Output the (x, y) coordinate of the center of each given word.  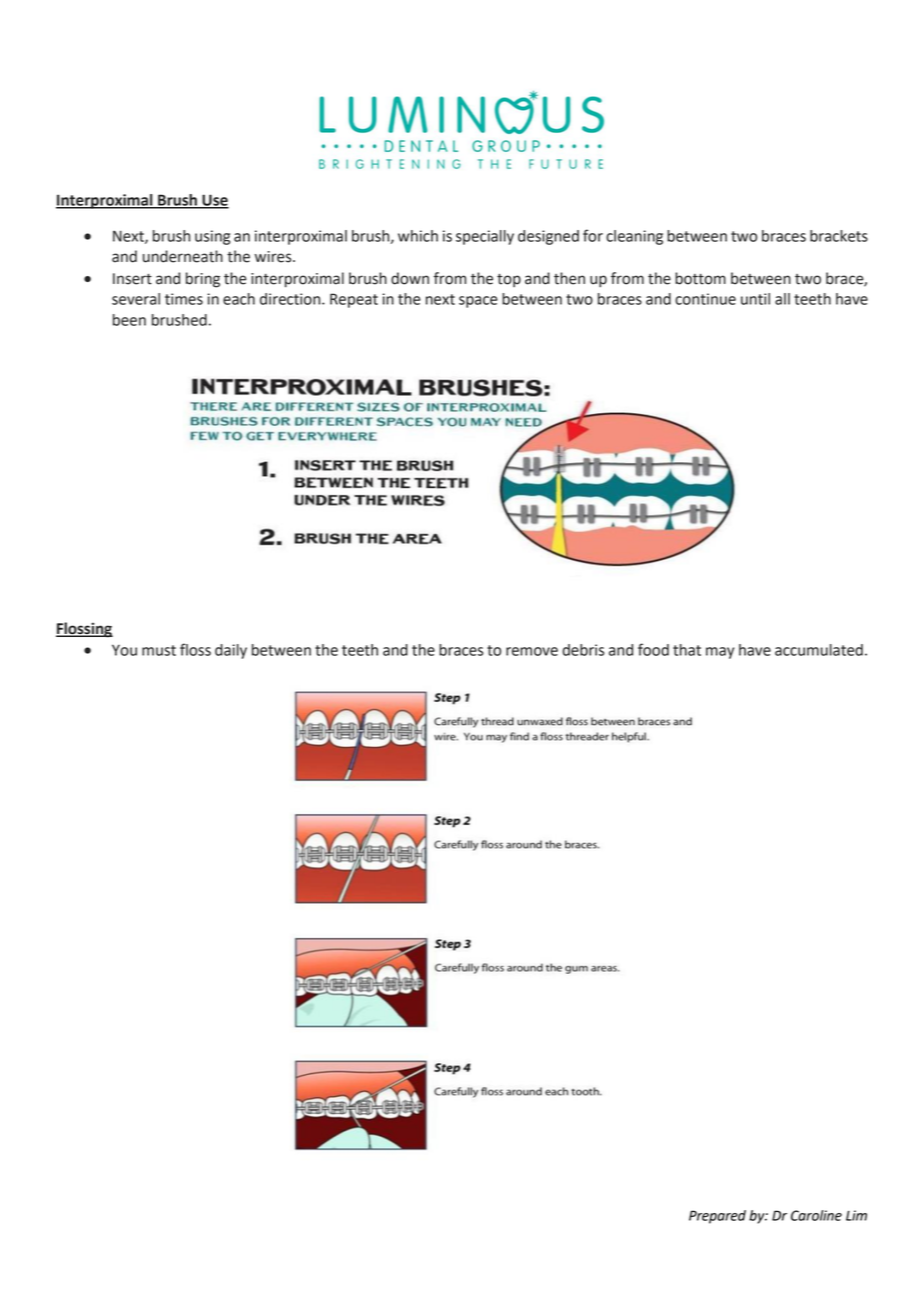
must (159, 650)
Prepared (717, 1217)
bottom (700, 278)
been (129, 320)
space (478, 302)
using (212, 237)
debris (583, 650)
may (720, 653)
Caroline (816, 1215)
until (755, 299)
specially (485, 237)
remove (532, 651)
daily (231, 651)
